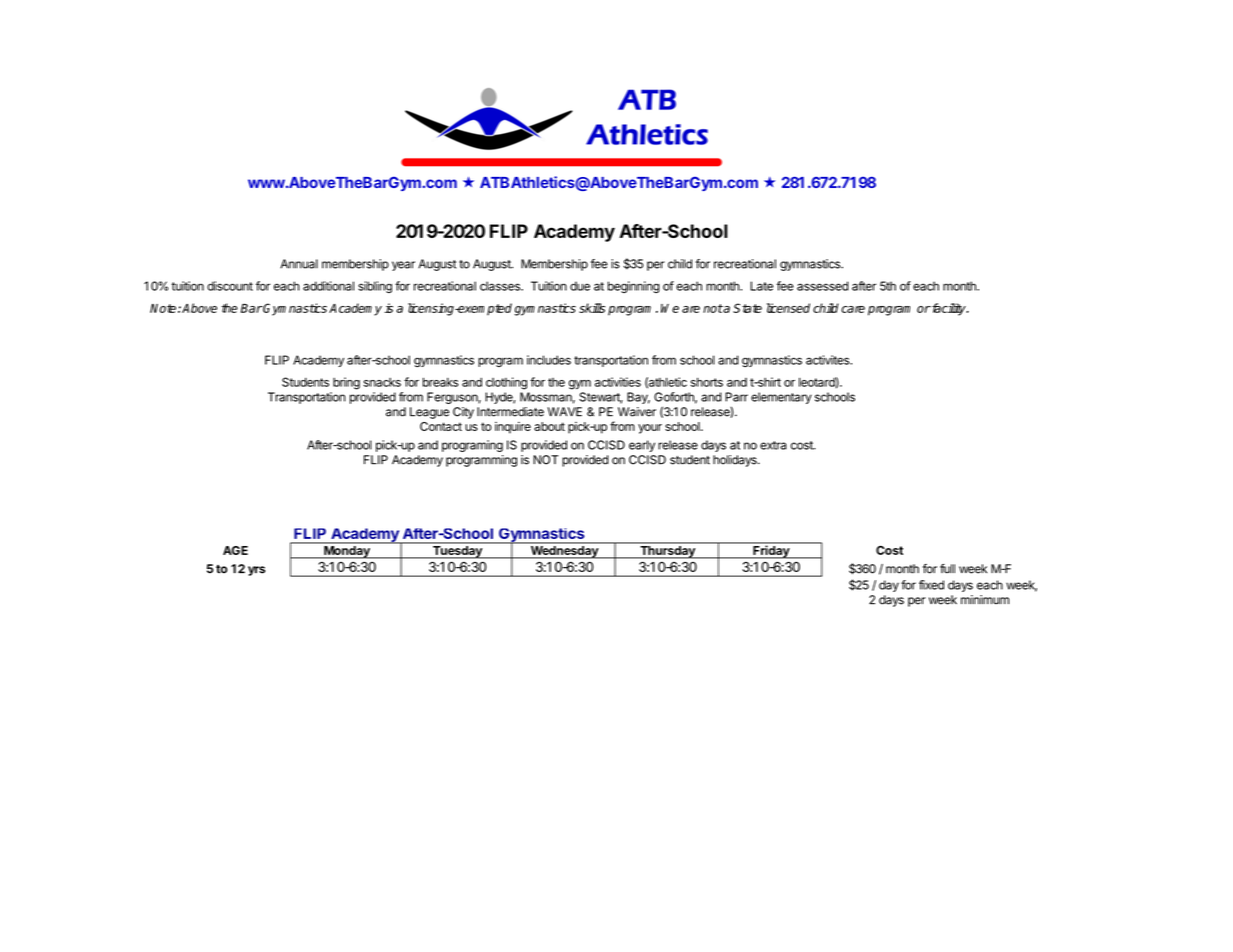 The width and height of the document is (1233, 952). Describe the element at coordinates (299, 264) in the document. I see `Annual` at that location.
